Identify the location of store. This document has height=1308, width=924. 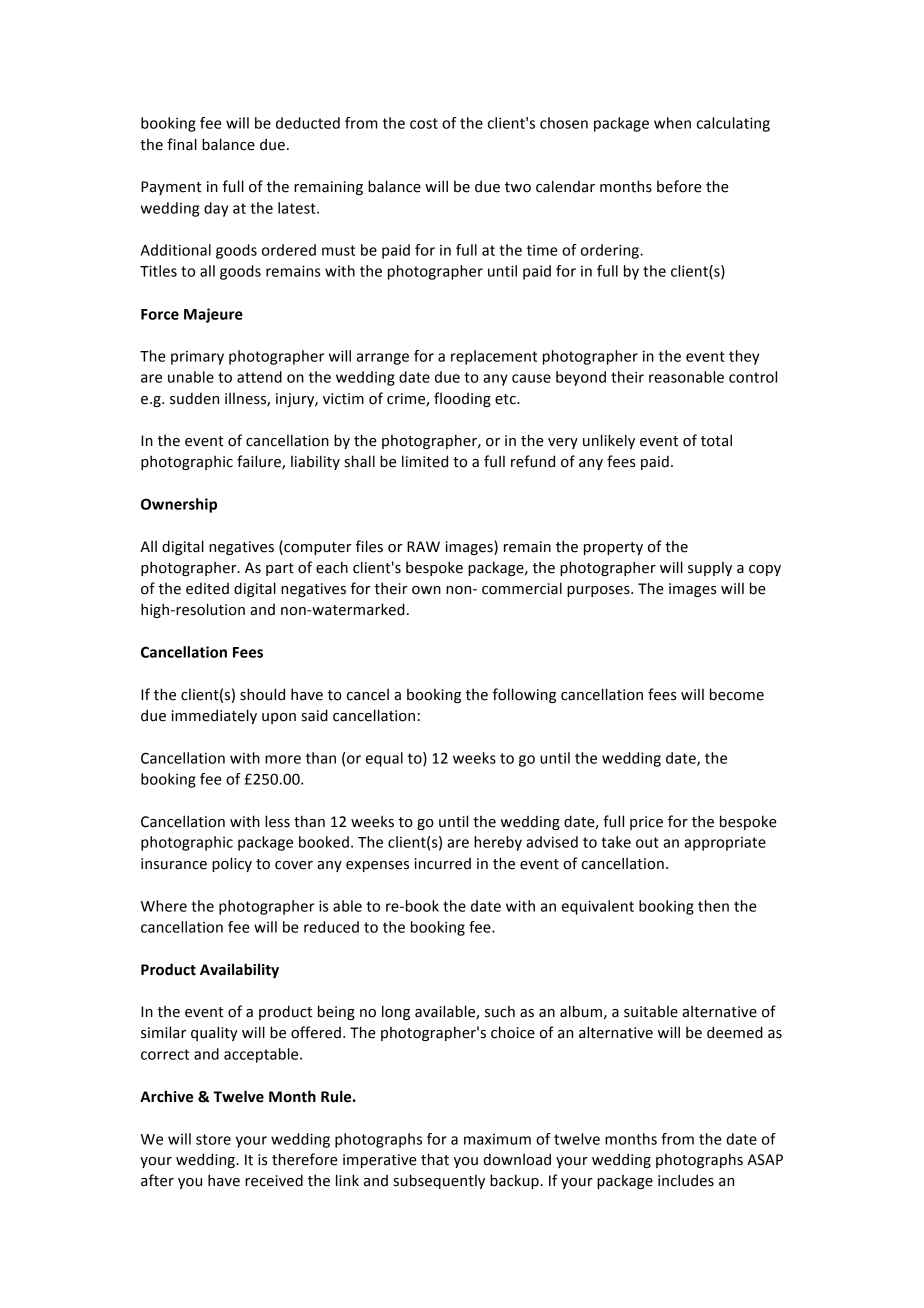
(213, 1139).
